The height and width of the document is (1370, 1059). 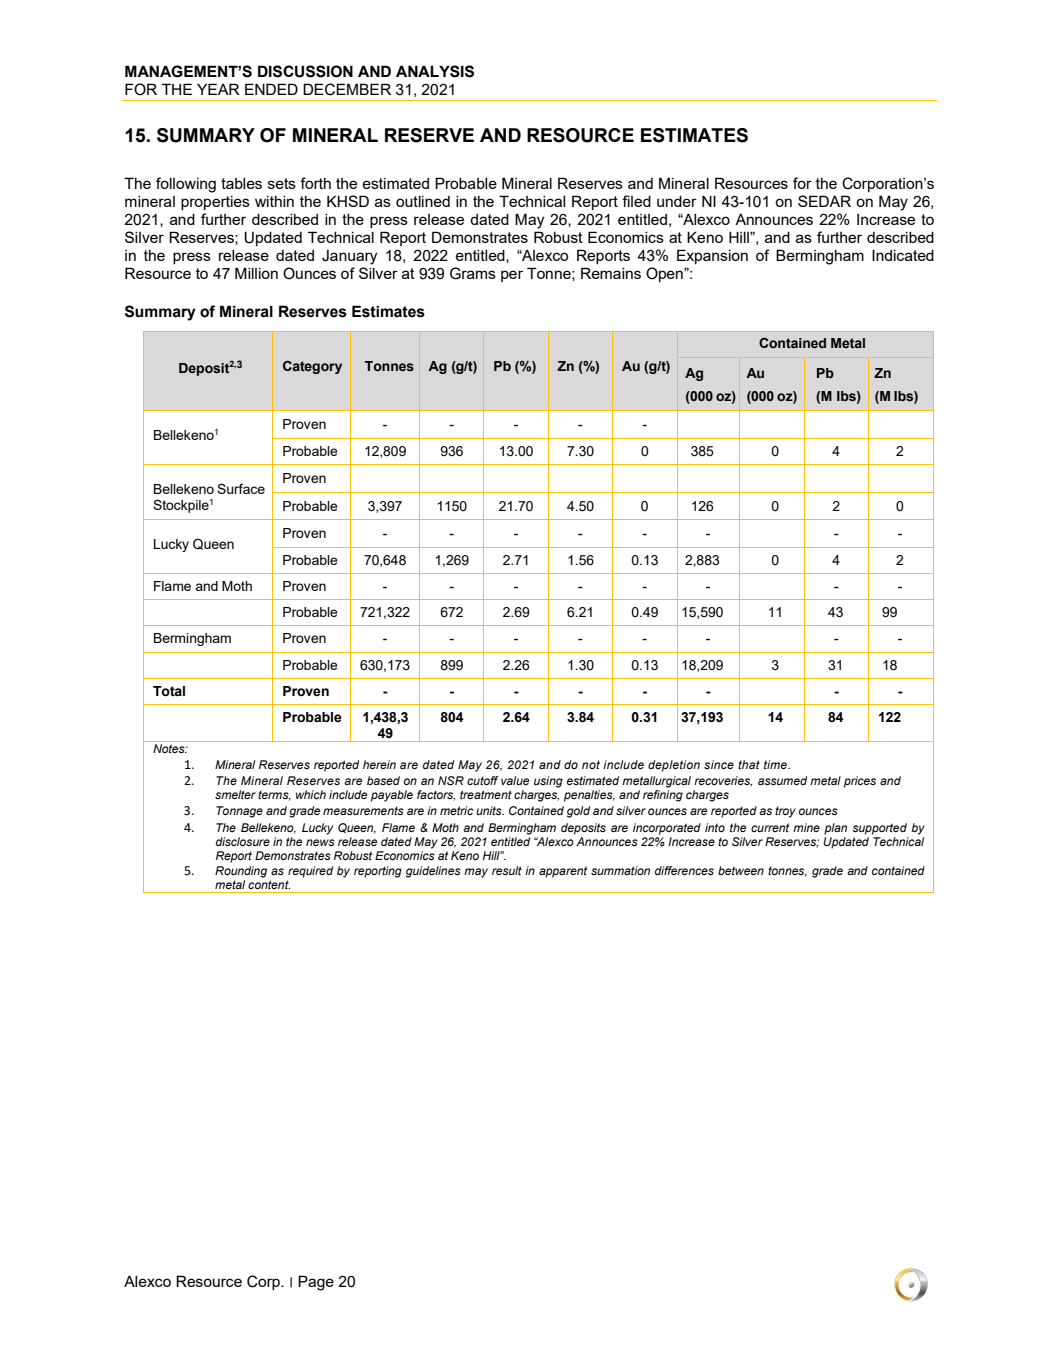 I want to click on result, so click(x=507, y=870).
